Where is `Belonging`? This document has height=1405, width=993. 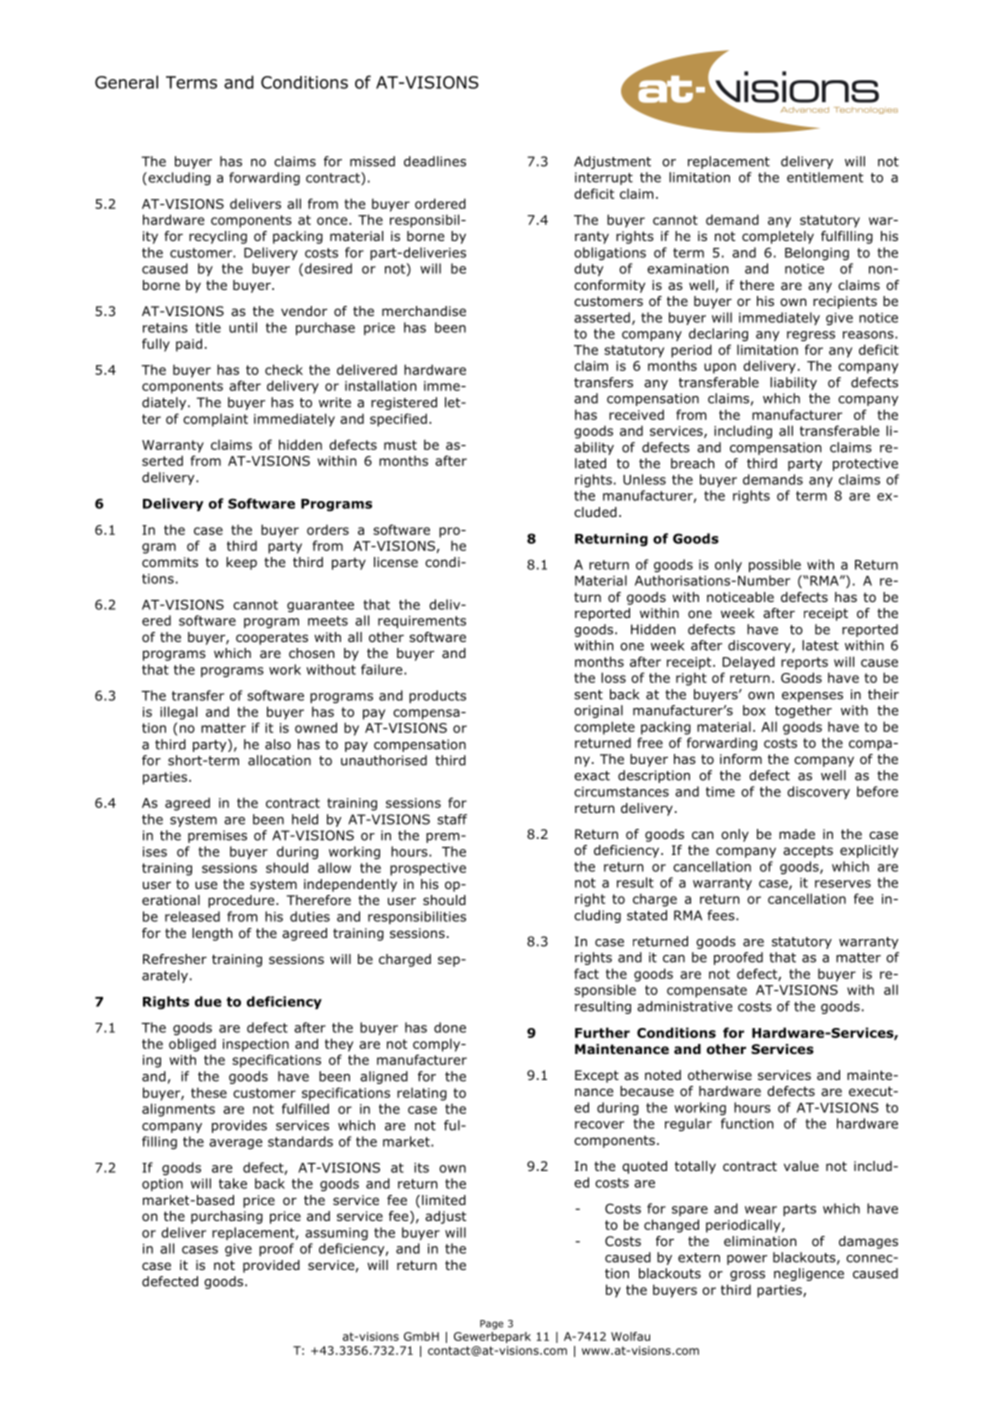
Belonging is located at coordinates (817, 254).
